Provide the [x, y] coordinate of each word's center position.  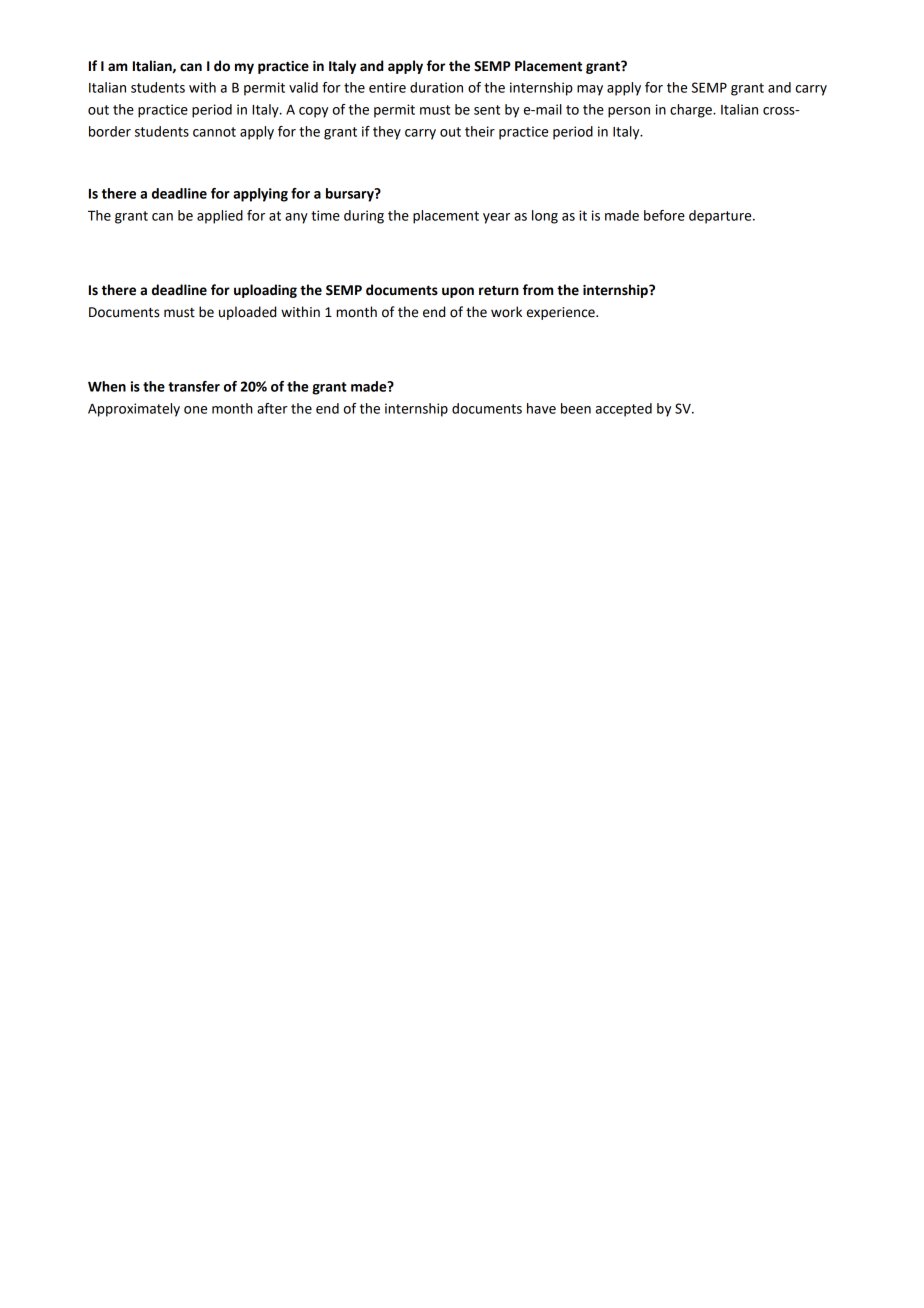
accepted [624, 410]
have [541, 408]
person [629, 112]
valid [303, 87]
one [195, 410]
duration [436, 87]
